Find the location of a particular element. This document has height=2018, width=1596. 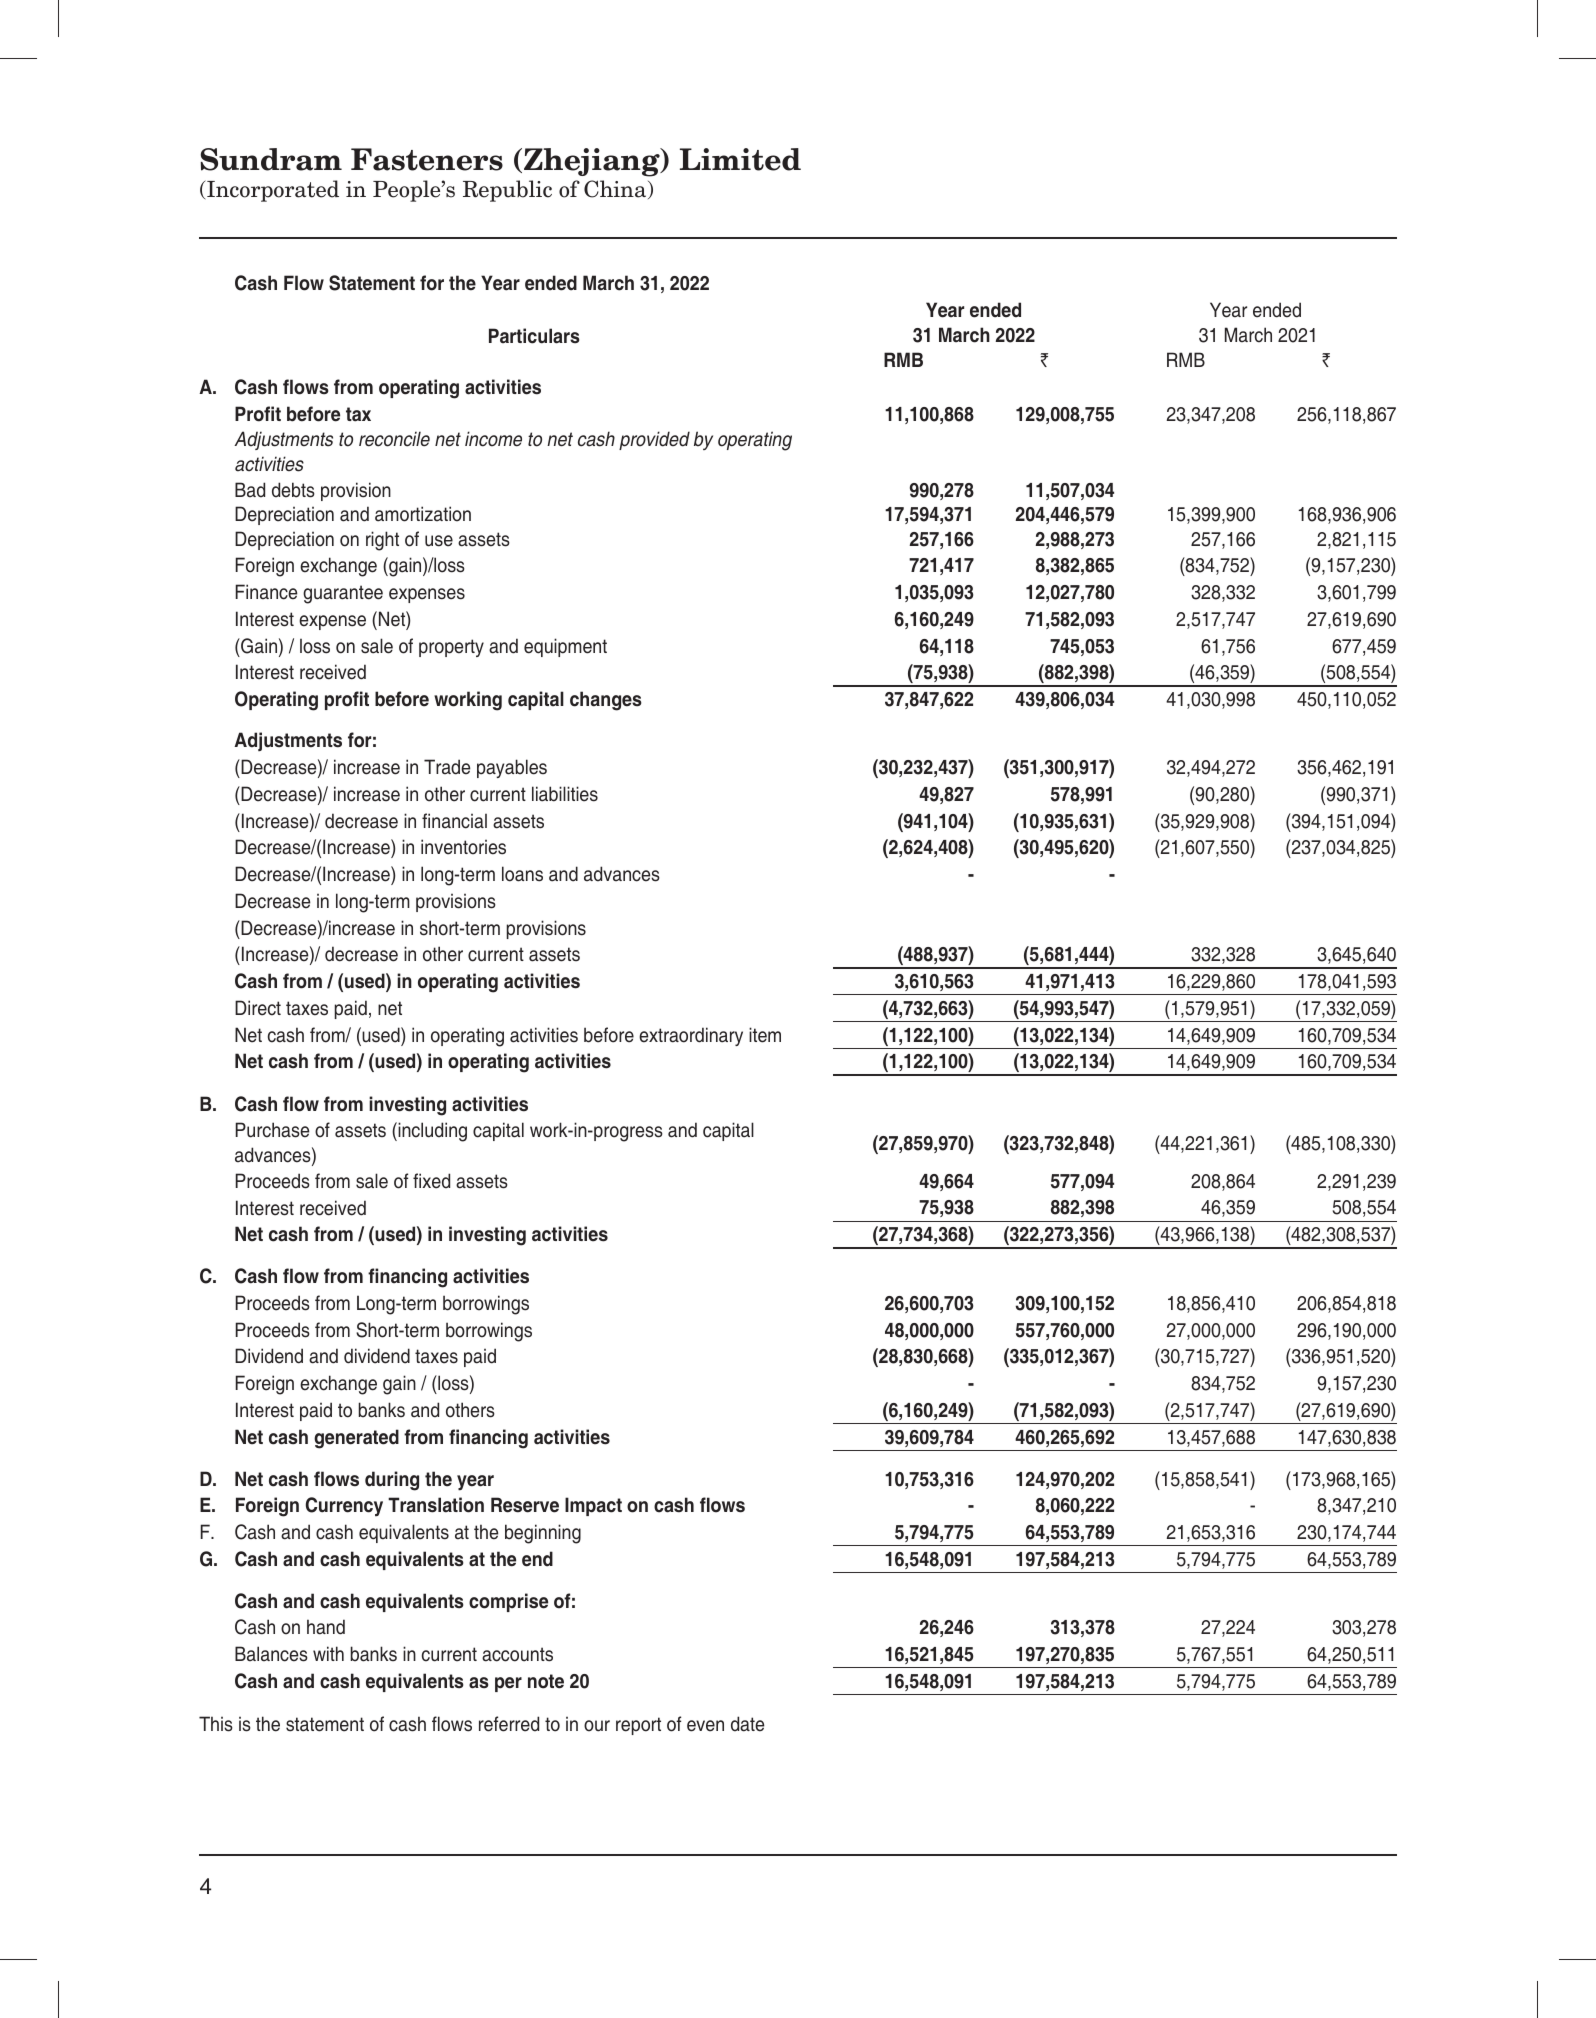

Limited is located at coordinates (740, 159).
